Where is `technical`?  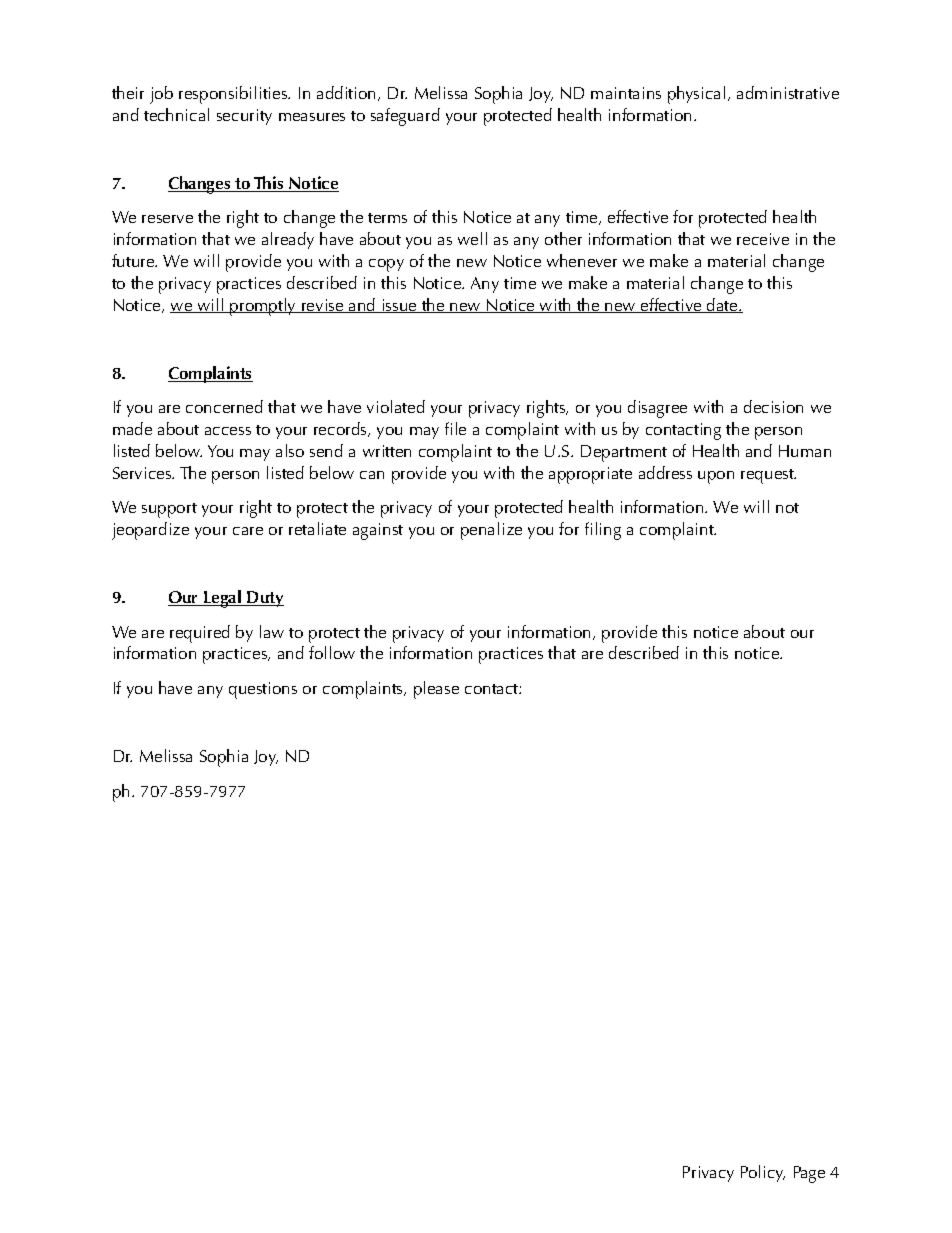
technical is located at coordinates (176, 114).
